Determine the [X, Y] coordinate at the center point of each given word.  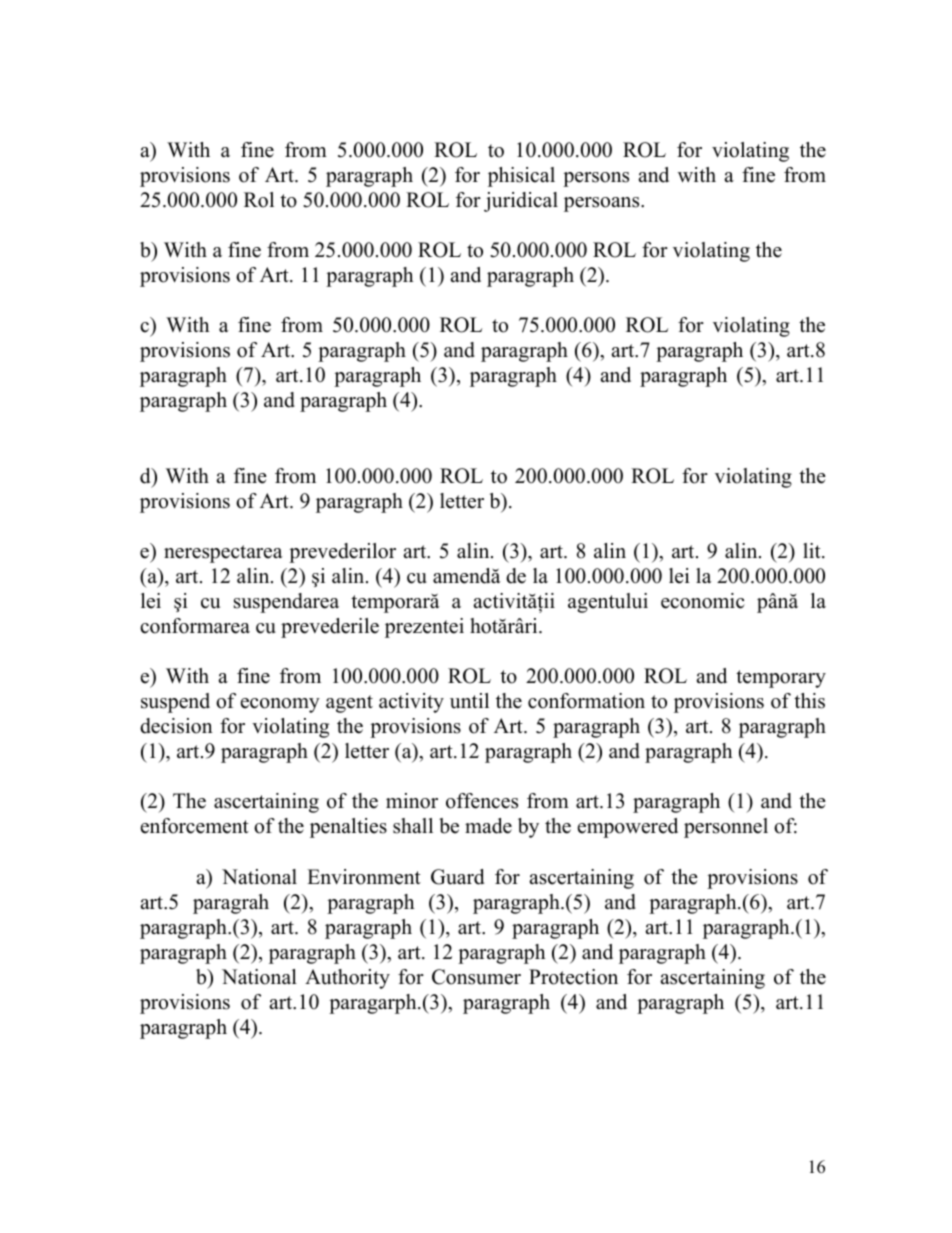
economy [280, 705]
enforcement [195, 826]
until [469, 701]
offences [482, 801]
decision [176, 726]
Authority [347, 979]
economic [703, 601]
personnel [726, 828]
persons [596, 179]
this [809, 701]
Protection [573, 977]
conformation [586, 701]
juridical [521, 202]
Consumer [476, 977]
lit [813, 550]
